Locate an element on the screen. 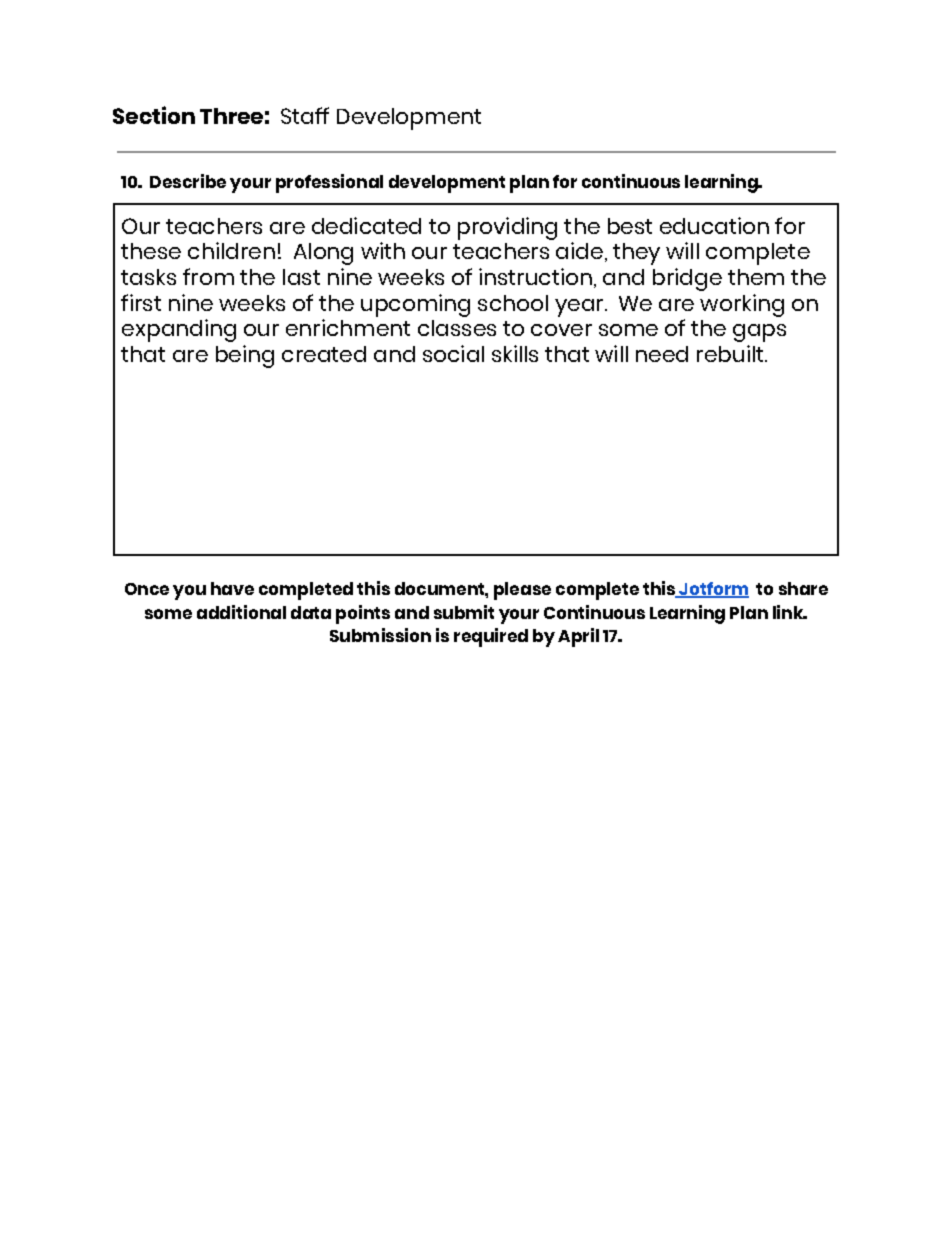 Image resolution: width=952 pixels, height=1233 pixels. Section is located at coordinates (154, 115).
